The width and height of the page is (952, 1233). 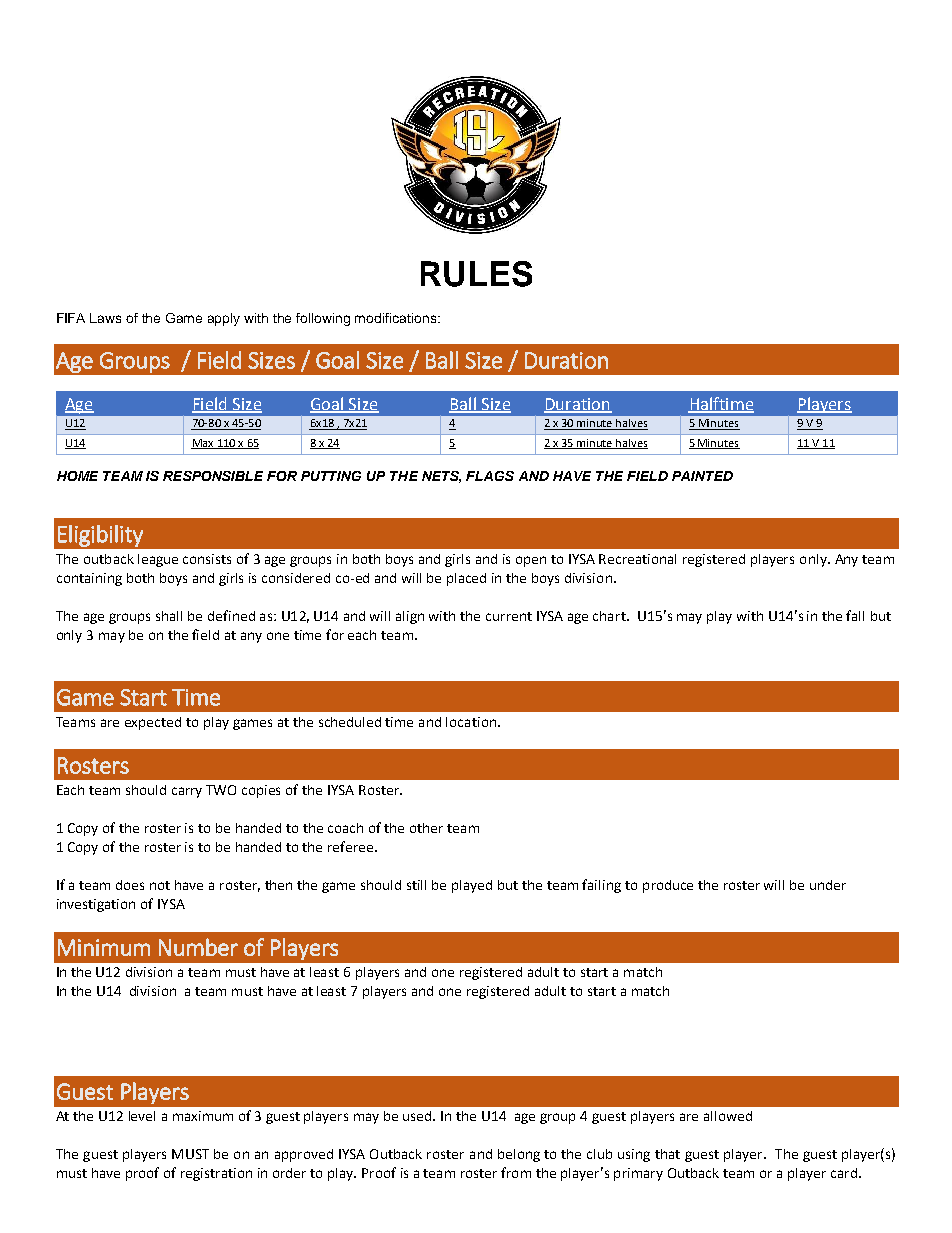 What do you see at coordinates (160, 885) in the page?
I see `not` at bounding box center [160, 885].
